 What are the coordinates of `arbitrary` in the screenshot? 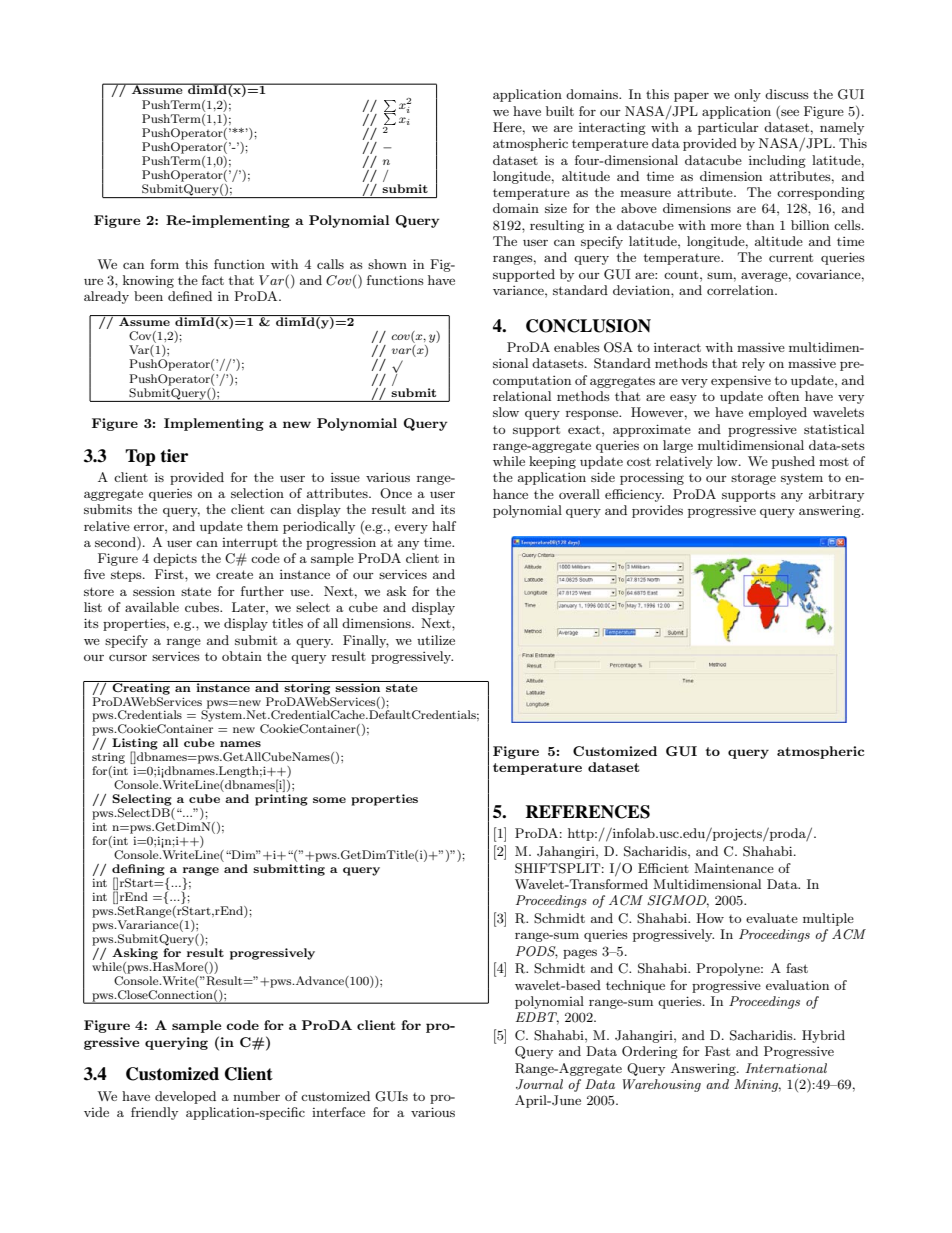 It's located at (836, 495).
